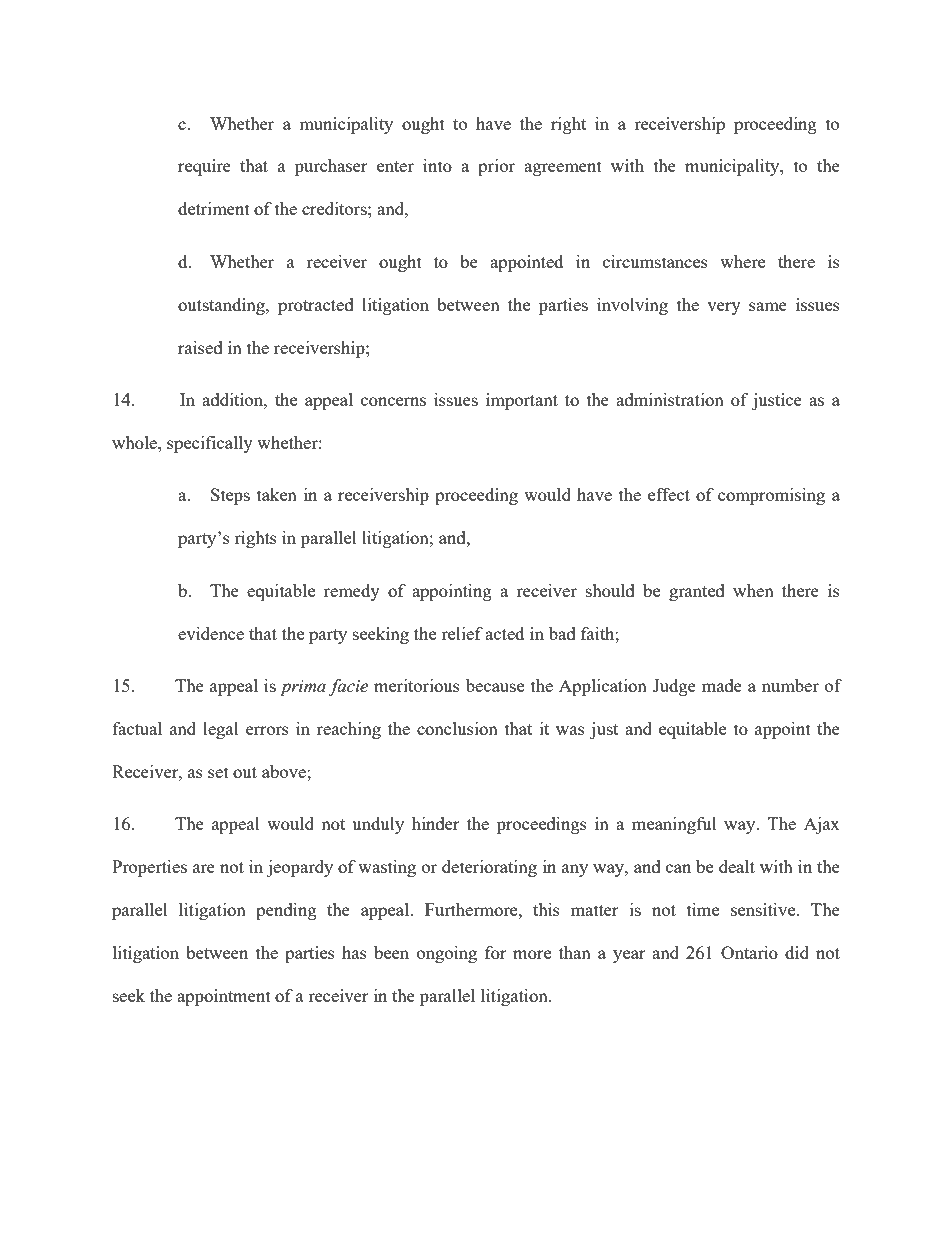 This document has height=1233, width=952. Describe the element at coordinates (221, 730) in the document. I see `legal` at that location.
